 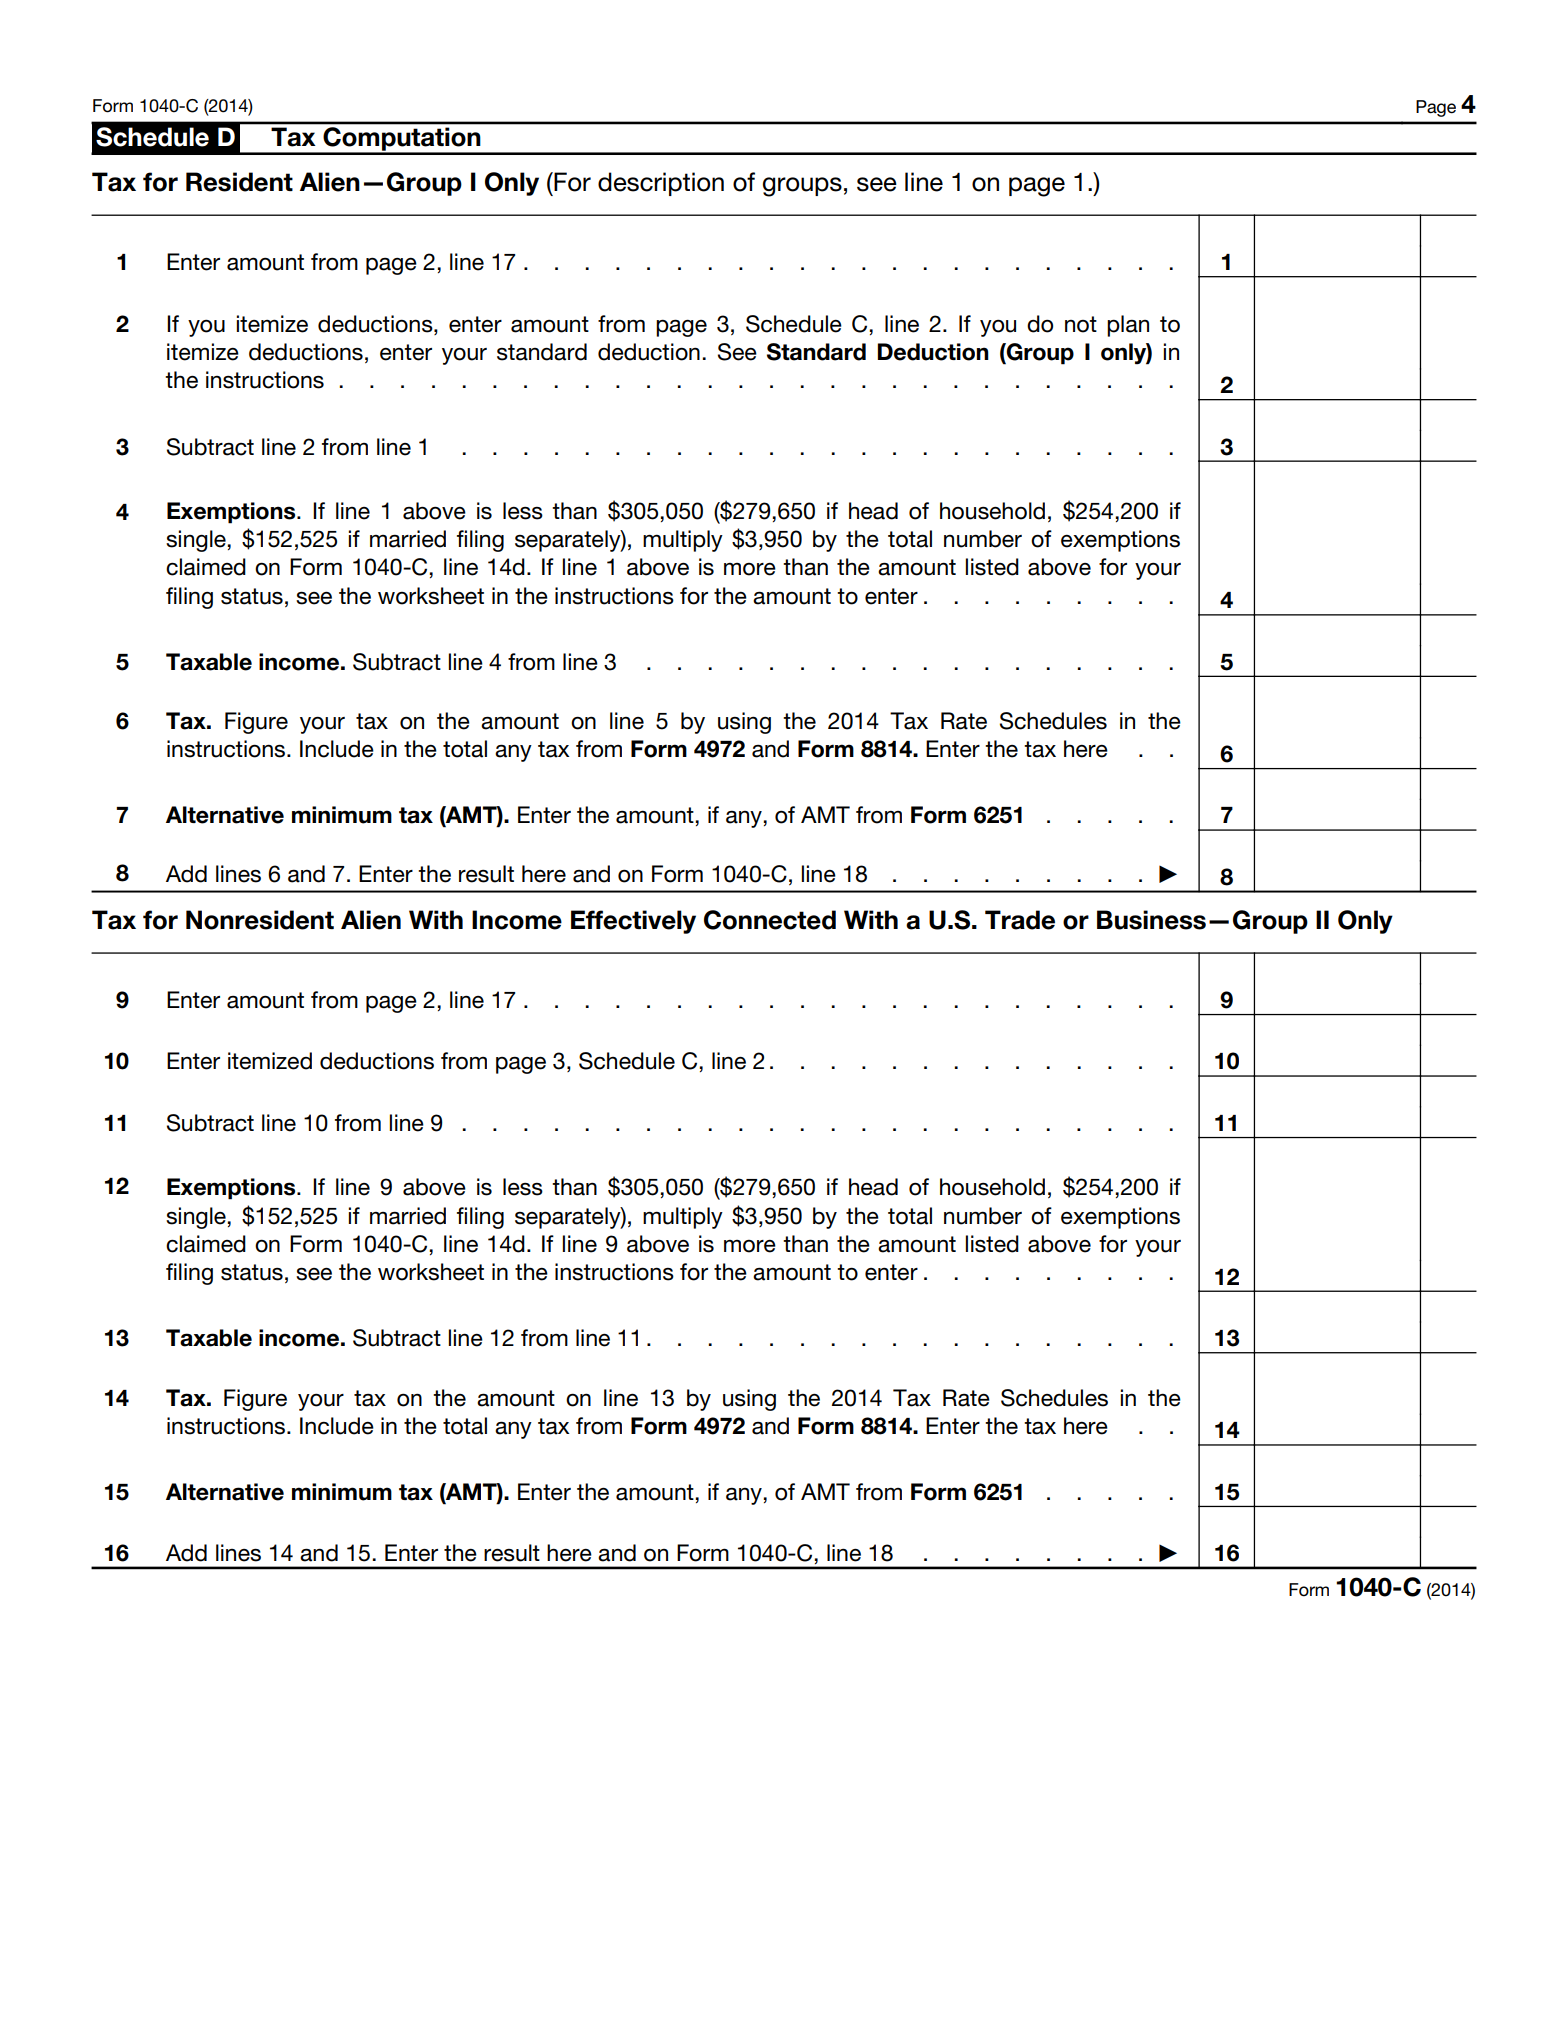 I want to click on plan, so click(x=1128, y=326).
